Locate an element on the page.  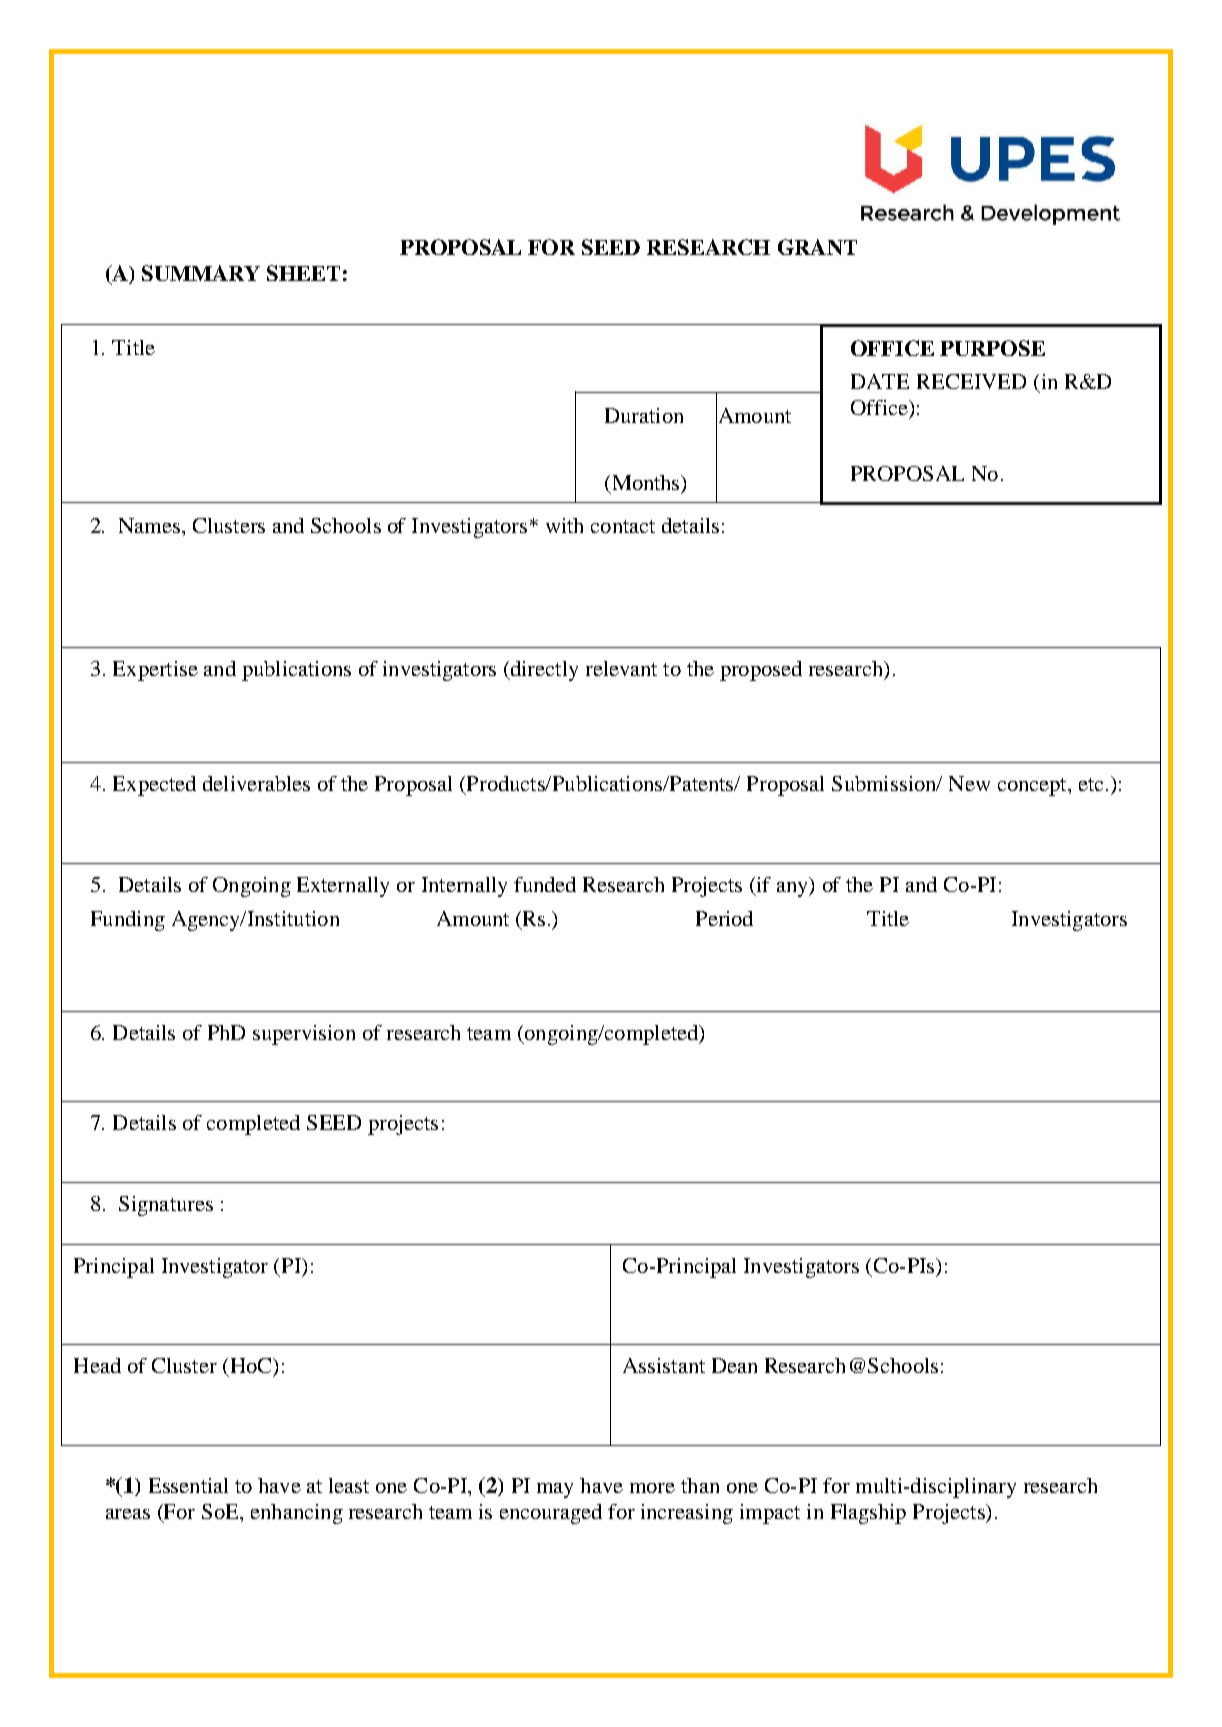
Dean is located at coordinates (734, 1365).
